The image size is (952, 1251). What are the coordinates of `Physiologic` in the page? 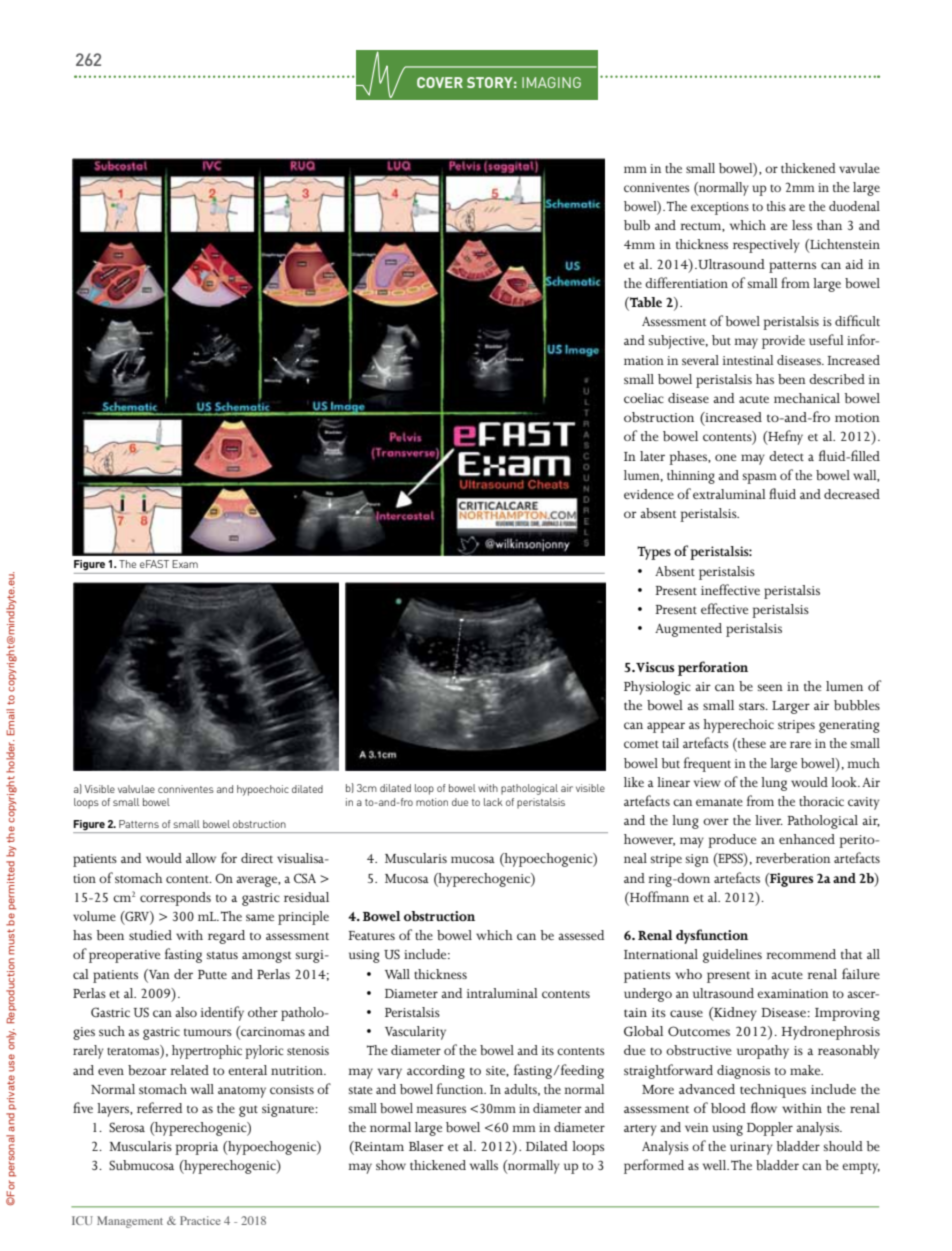 It's located at (657, 688).
